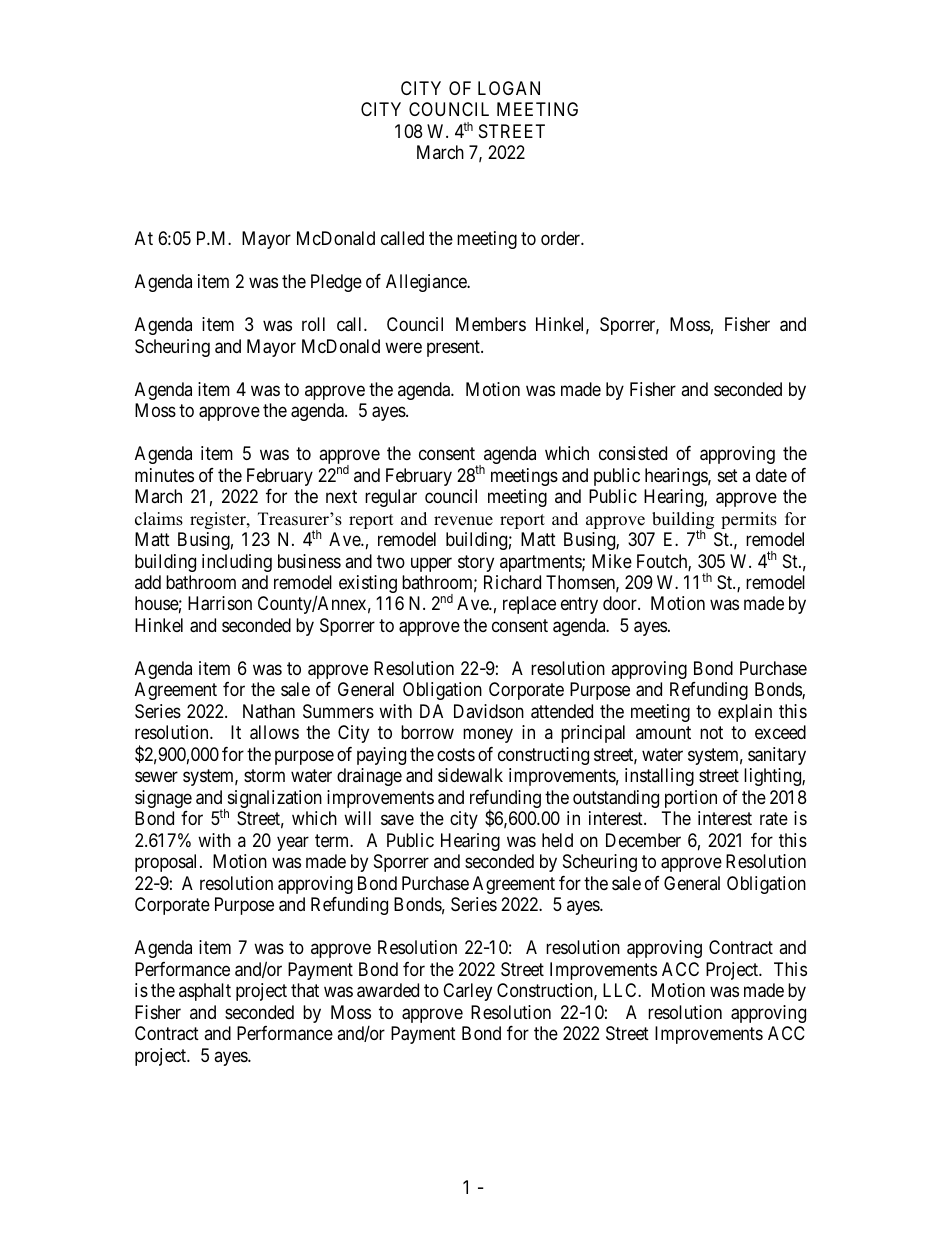 This image has height=1233, width=952. Describe the element at coordinates (491, 324) in the image. I see `Members` at that location.
